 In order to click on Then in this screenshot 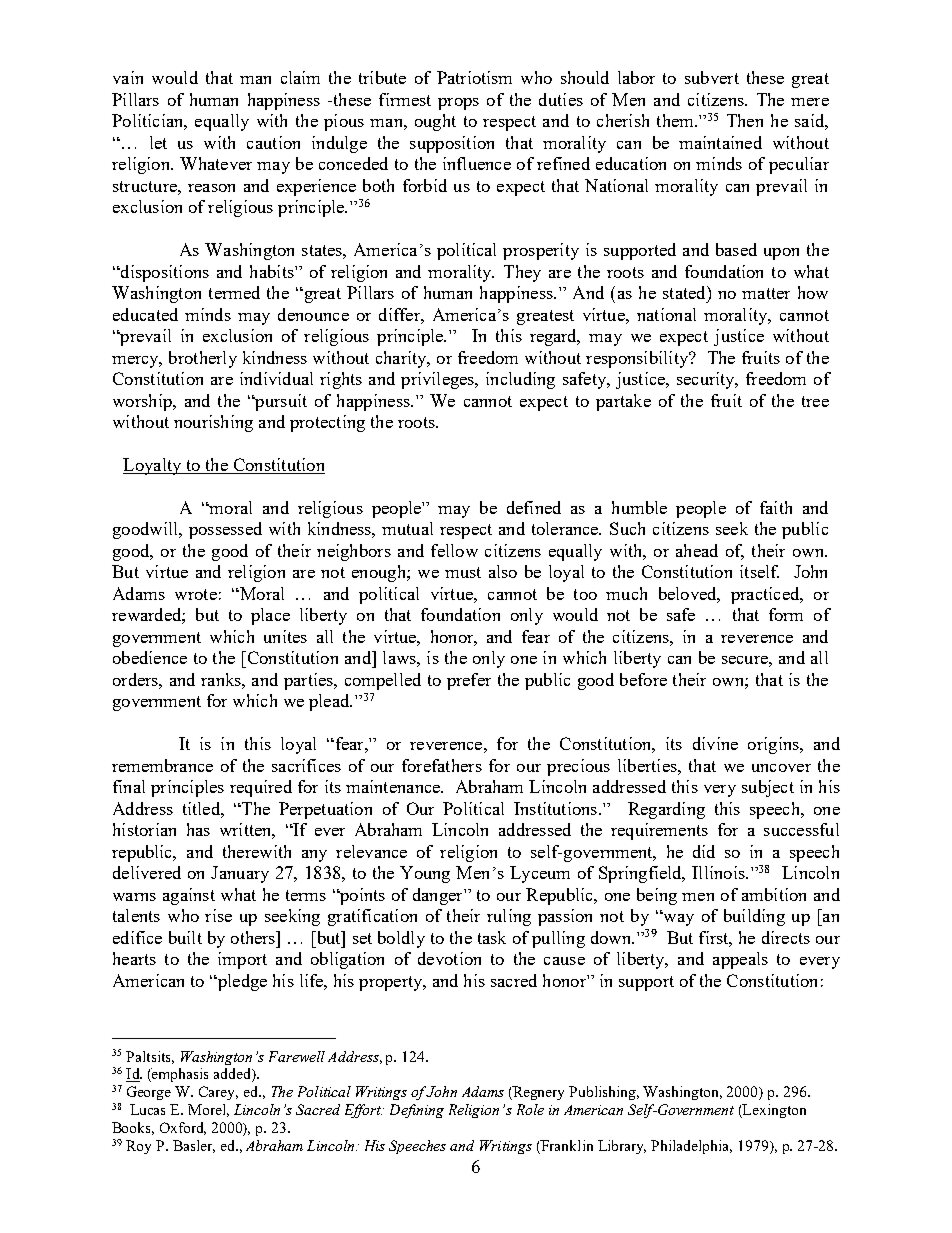, I will do `click(745, 120)`.
